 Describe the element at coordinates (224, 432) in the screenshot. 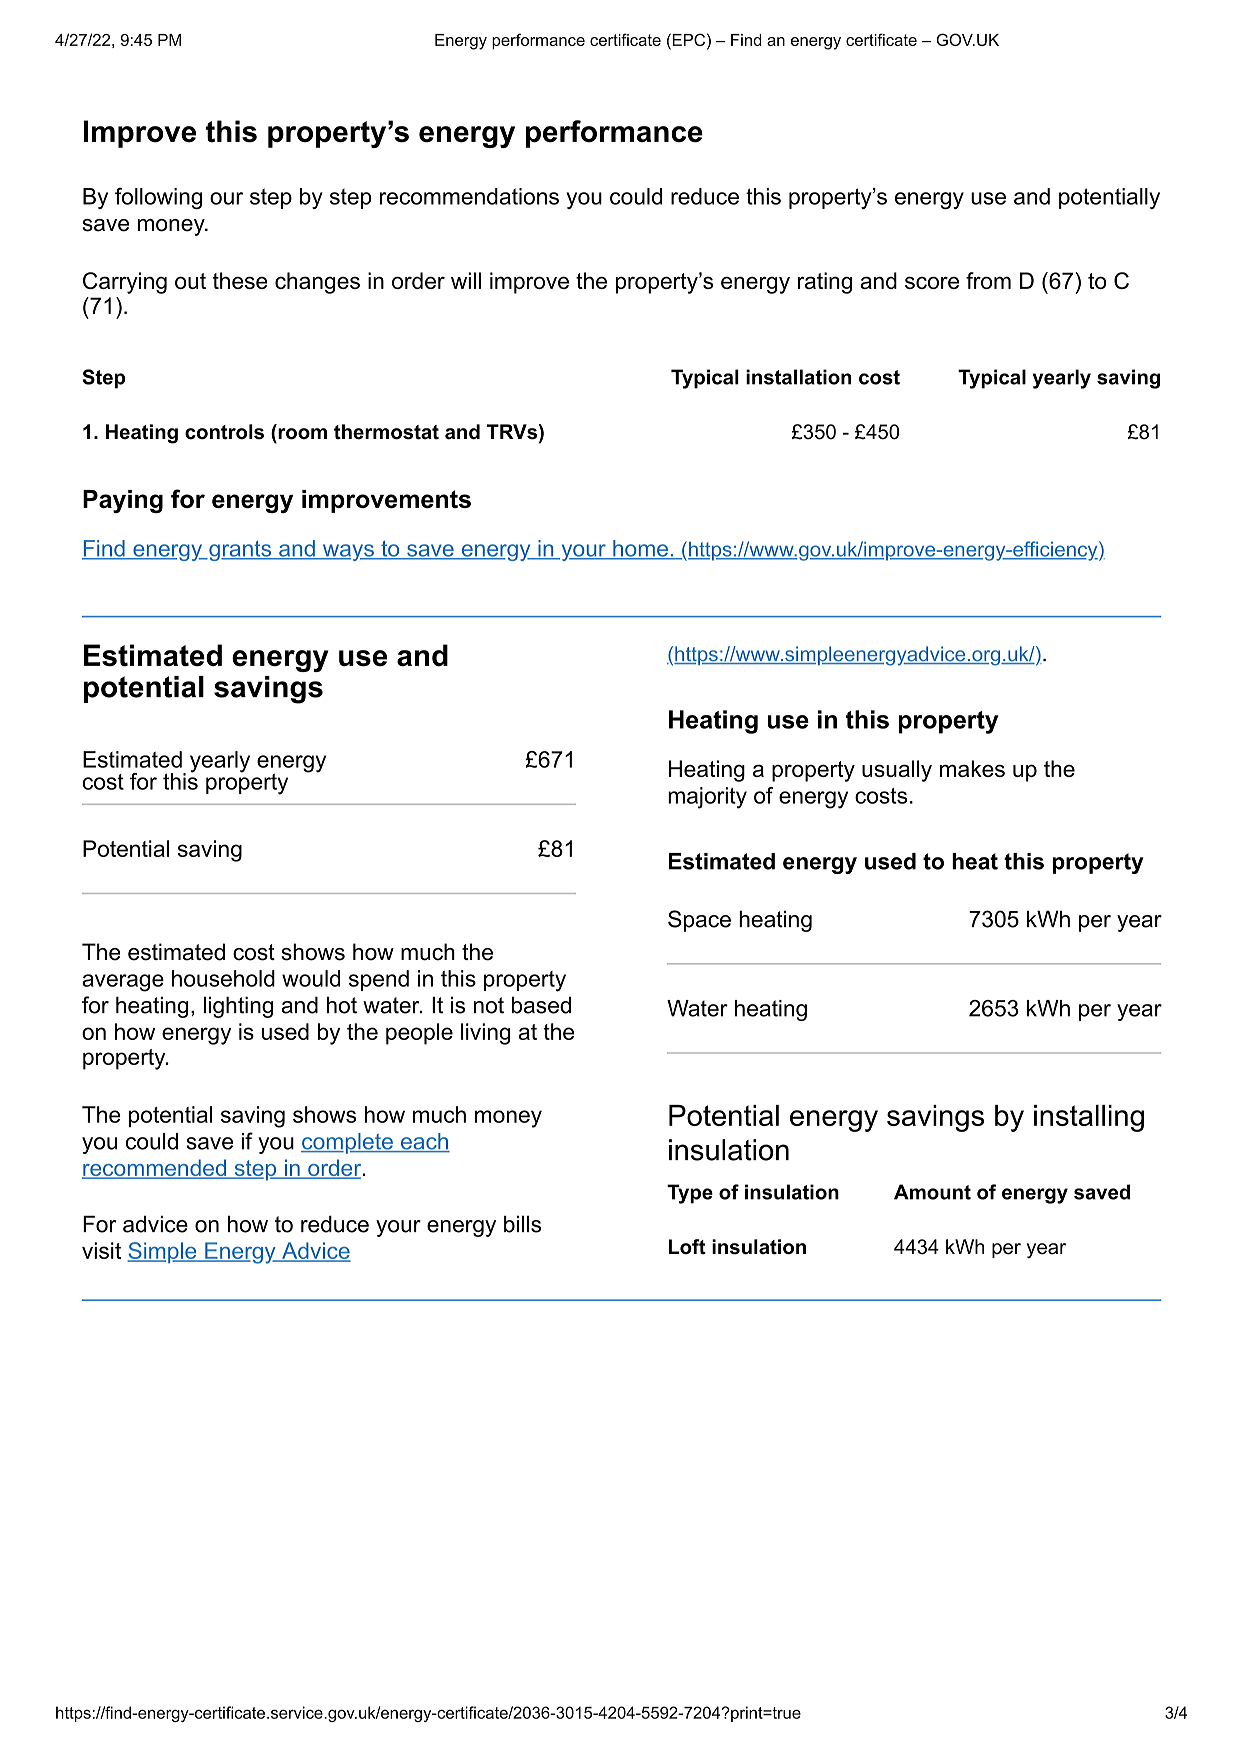

I see `controls` at that location.
